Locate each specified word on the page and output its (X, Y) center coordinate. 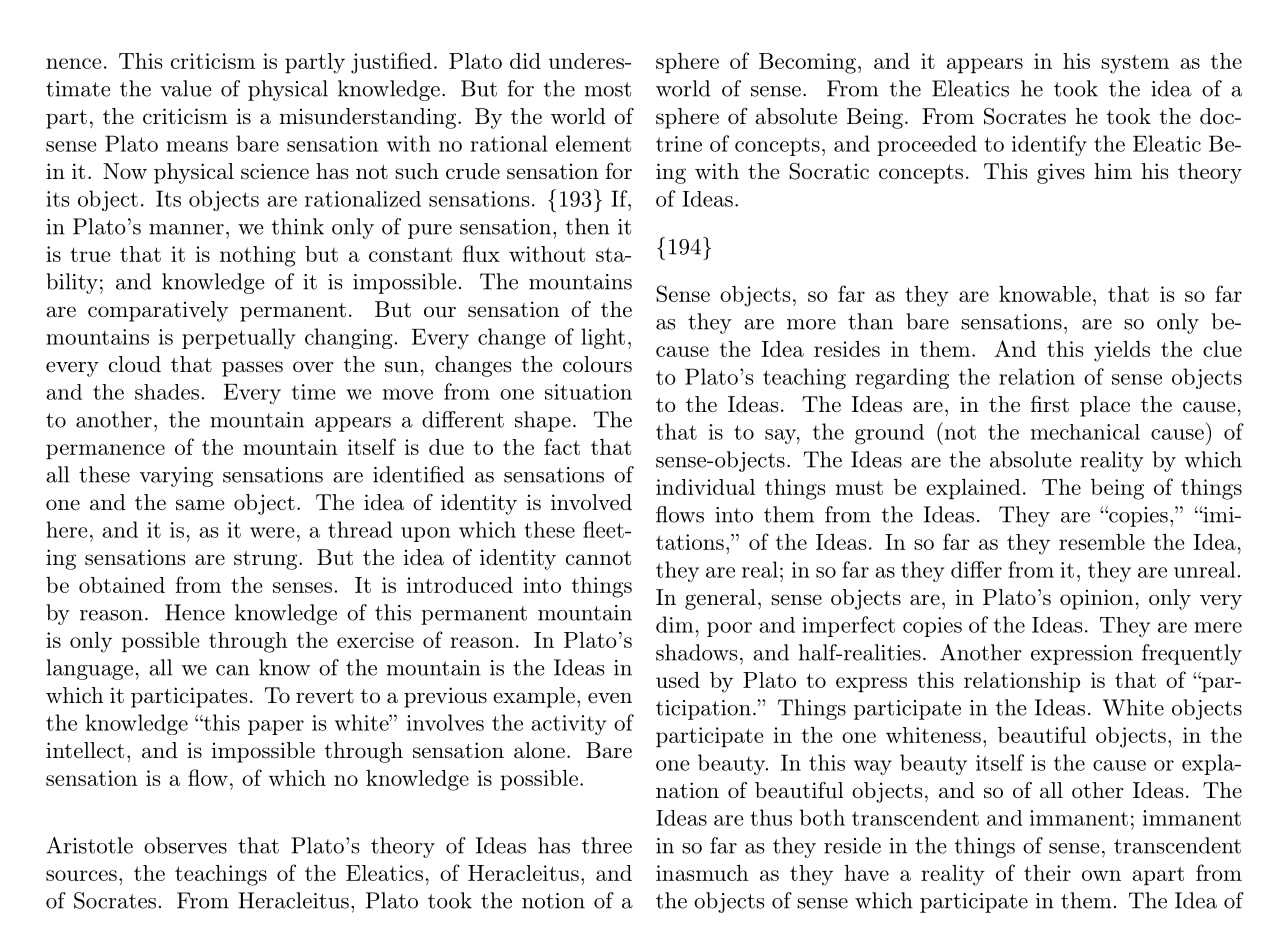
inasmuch (702, 873)
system (1135, 64)
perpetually (238, 338)
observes (185, 845)
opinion (1096, 599)
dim (675, 624)
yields (1122, 351)
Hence (195, 612)
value (185, 88)
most (608, 89)
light (603, 338)
